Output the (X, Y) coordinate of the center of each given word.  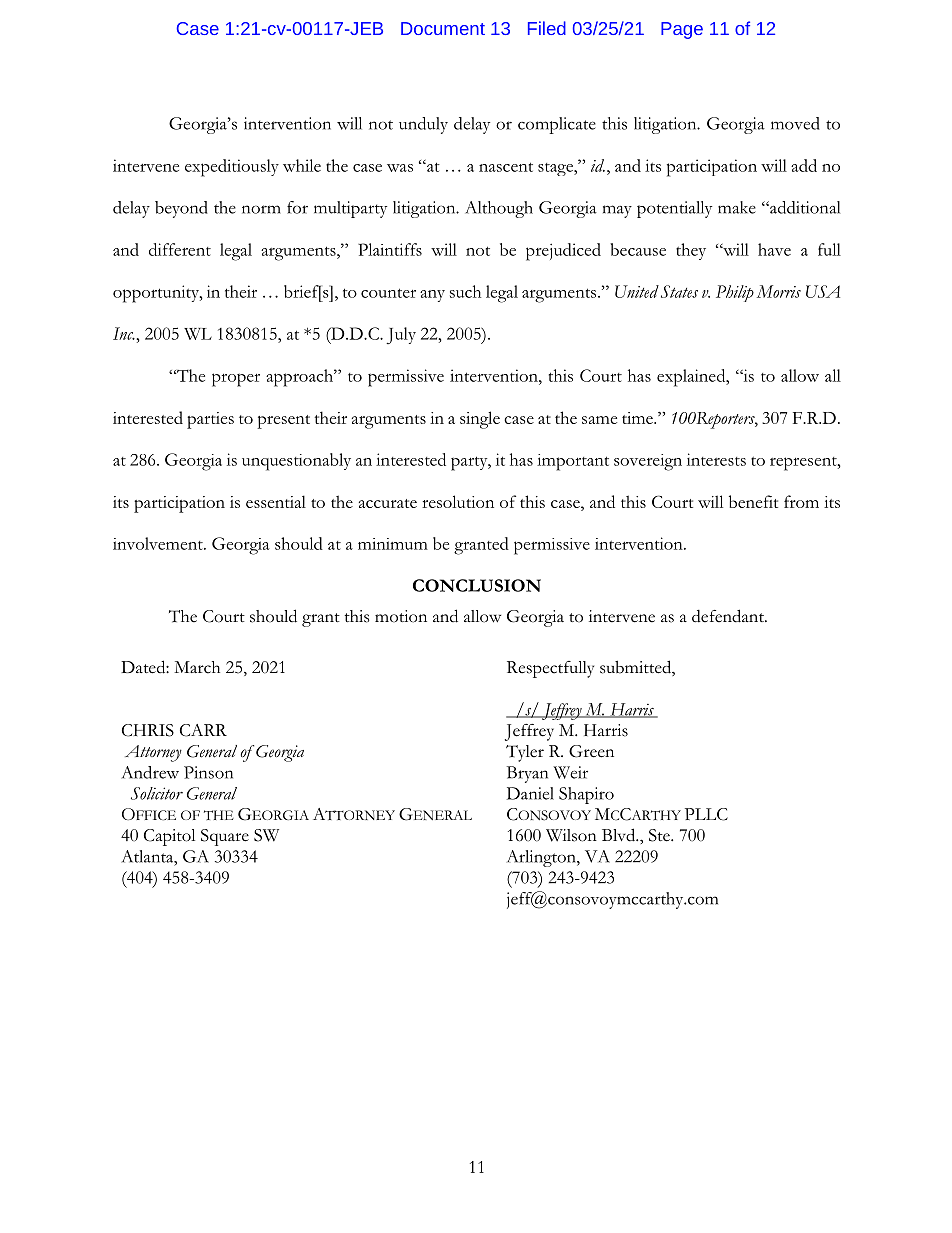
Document (443, 28)
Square (225, 837)
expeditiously (232, 168)
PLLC (706, 814)
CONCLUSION (477, 585)
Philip (735, 293)
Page (682, 30)
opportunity (157, 294)
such (465, 291)
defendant (729, 616)
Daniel (530, 793)
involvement (159, 543)
